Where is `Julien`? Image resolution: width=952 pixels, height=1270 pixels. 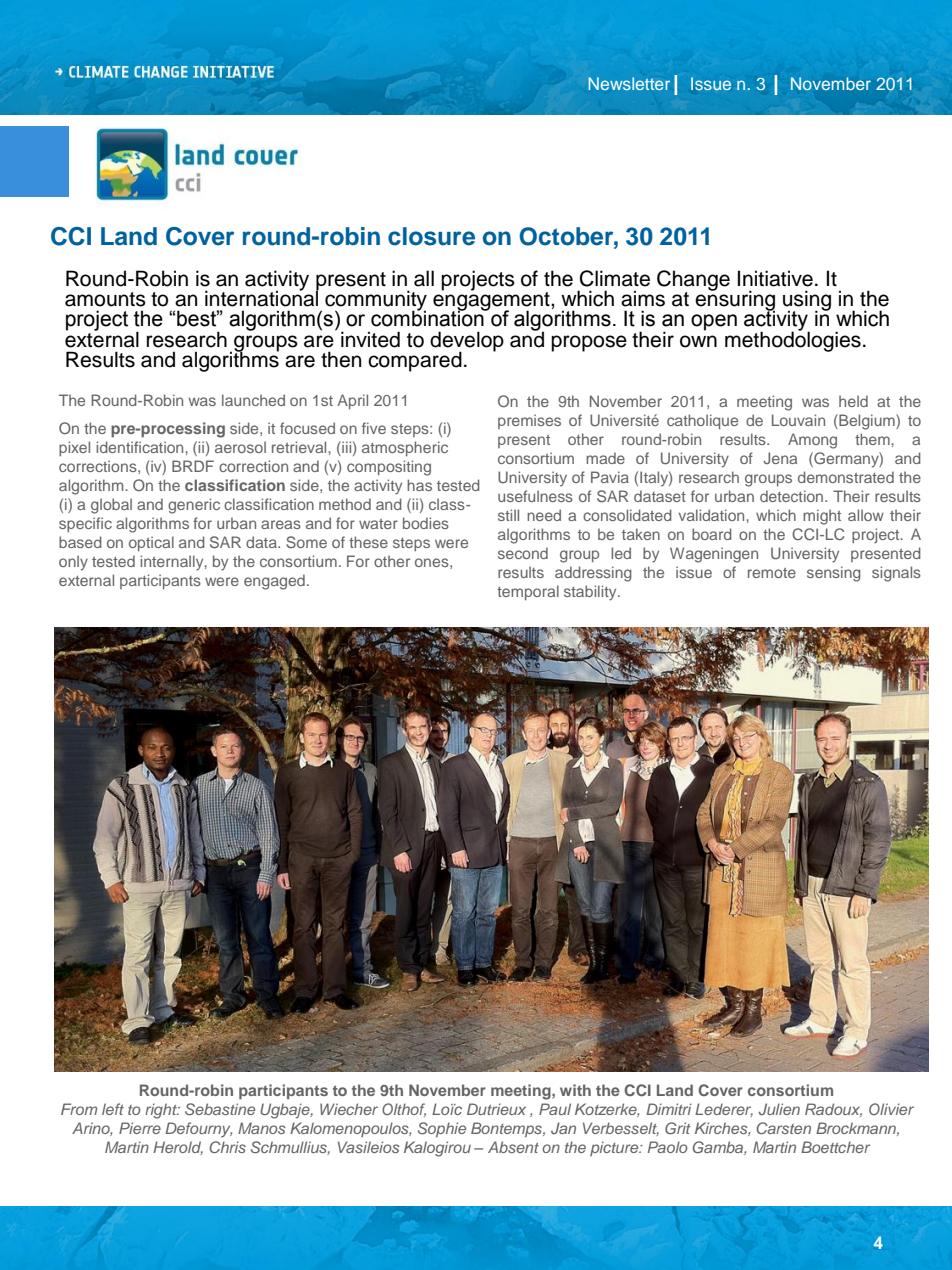
Julien is located at coordinates (779, 1109).
